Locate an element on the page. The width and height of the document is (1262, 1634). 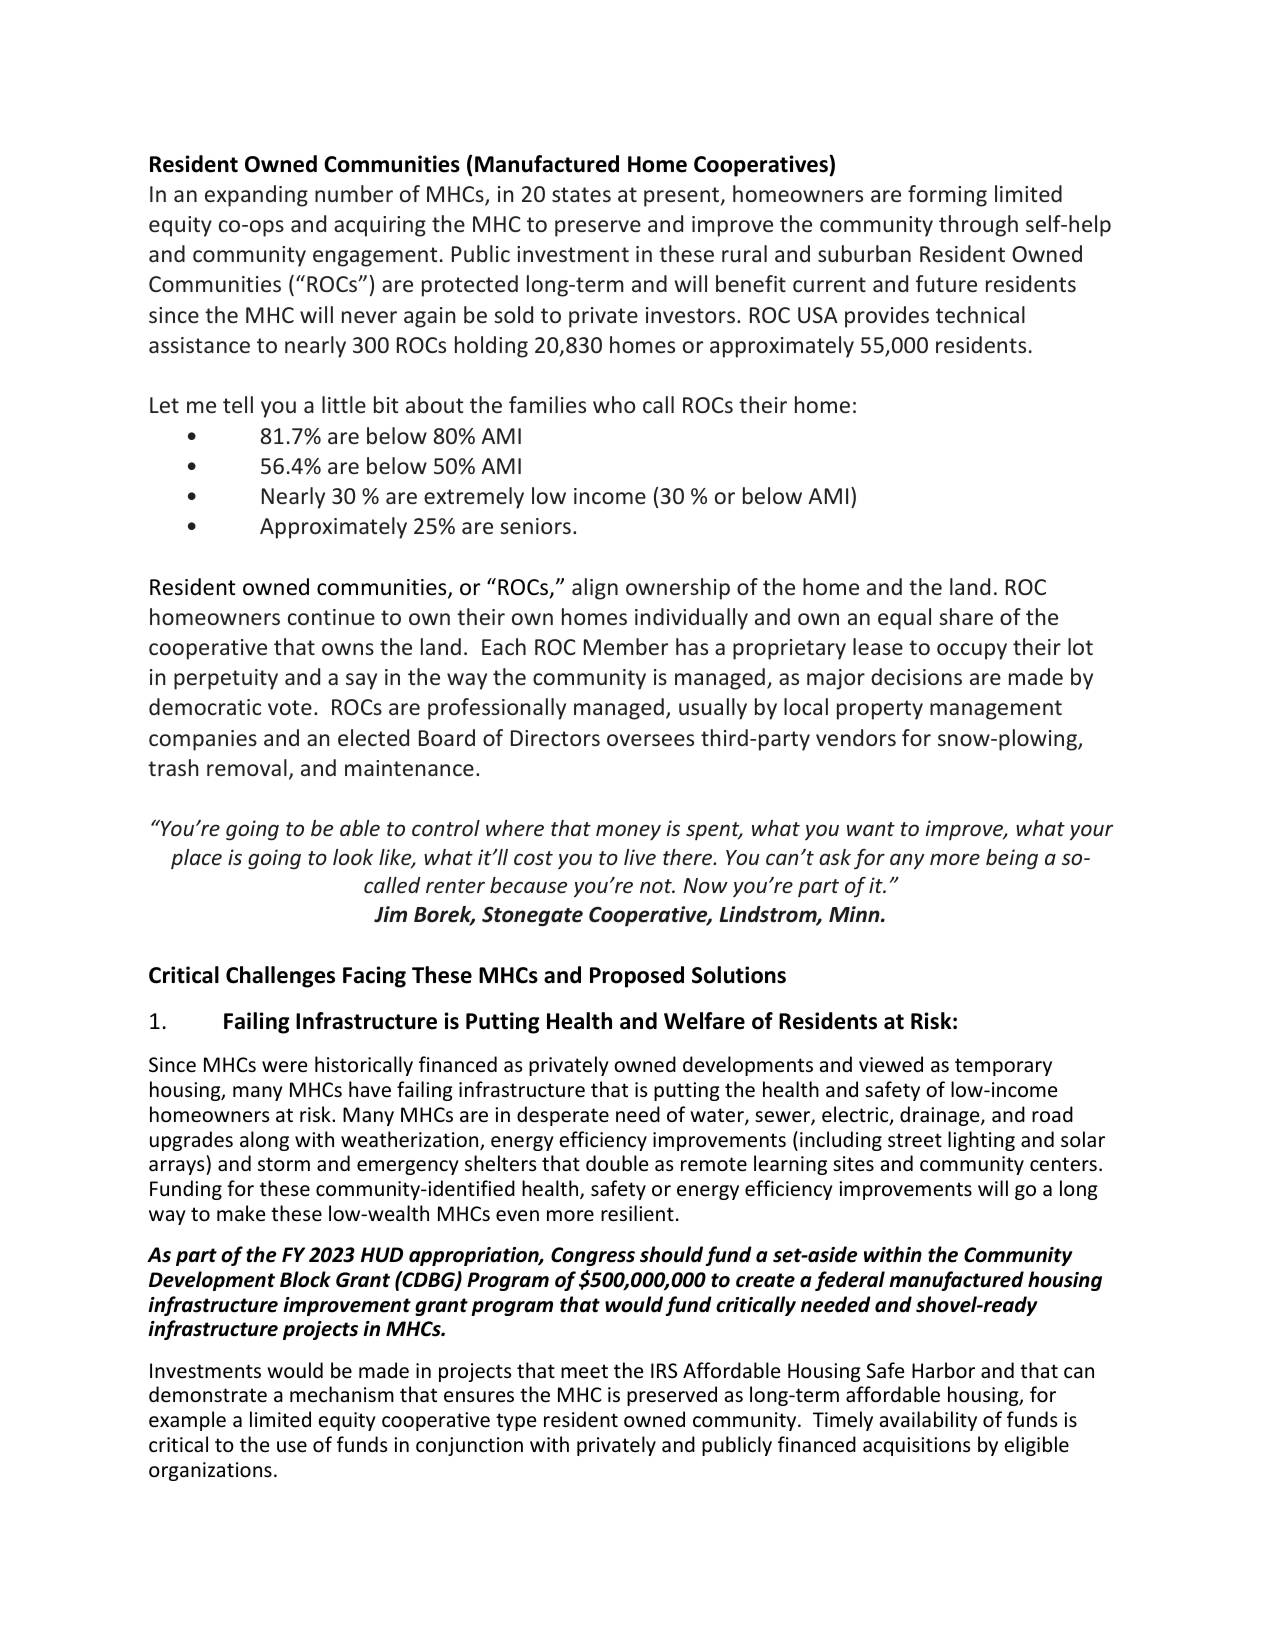
money is located at coordinates (628, 832).
